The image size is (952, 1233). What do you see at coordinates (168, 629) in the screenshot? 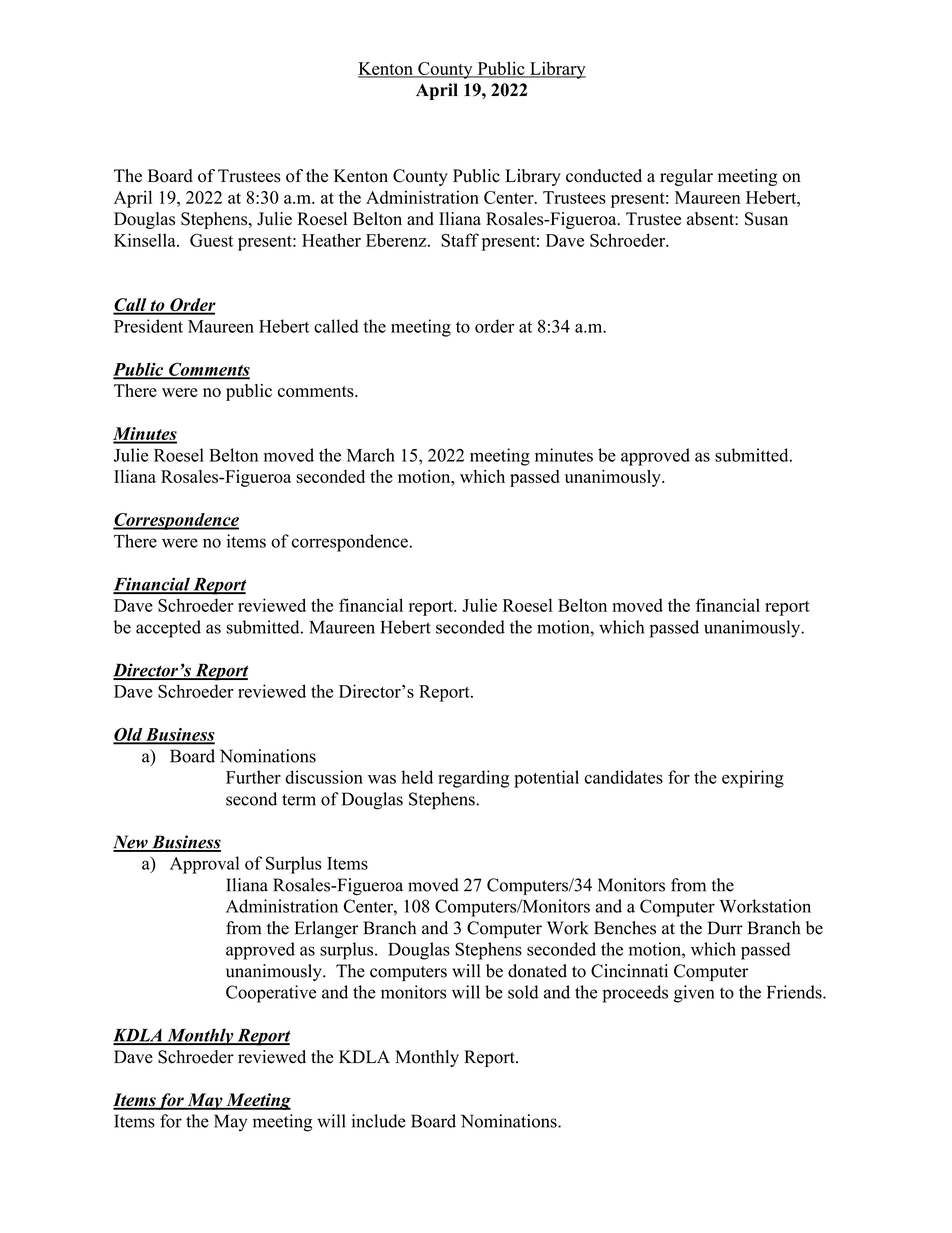
I see `accepted` at bounding box center [168, 629].
